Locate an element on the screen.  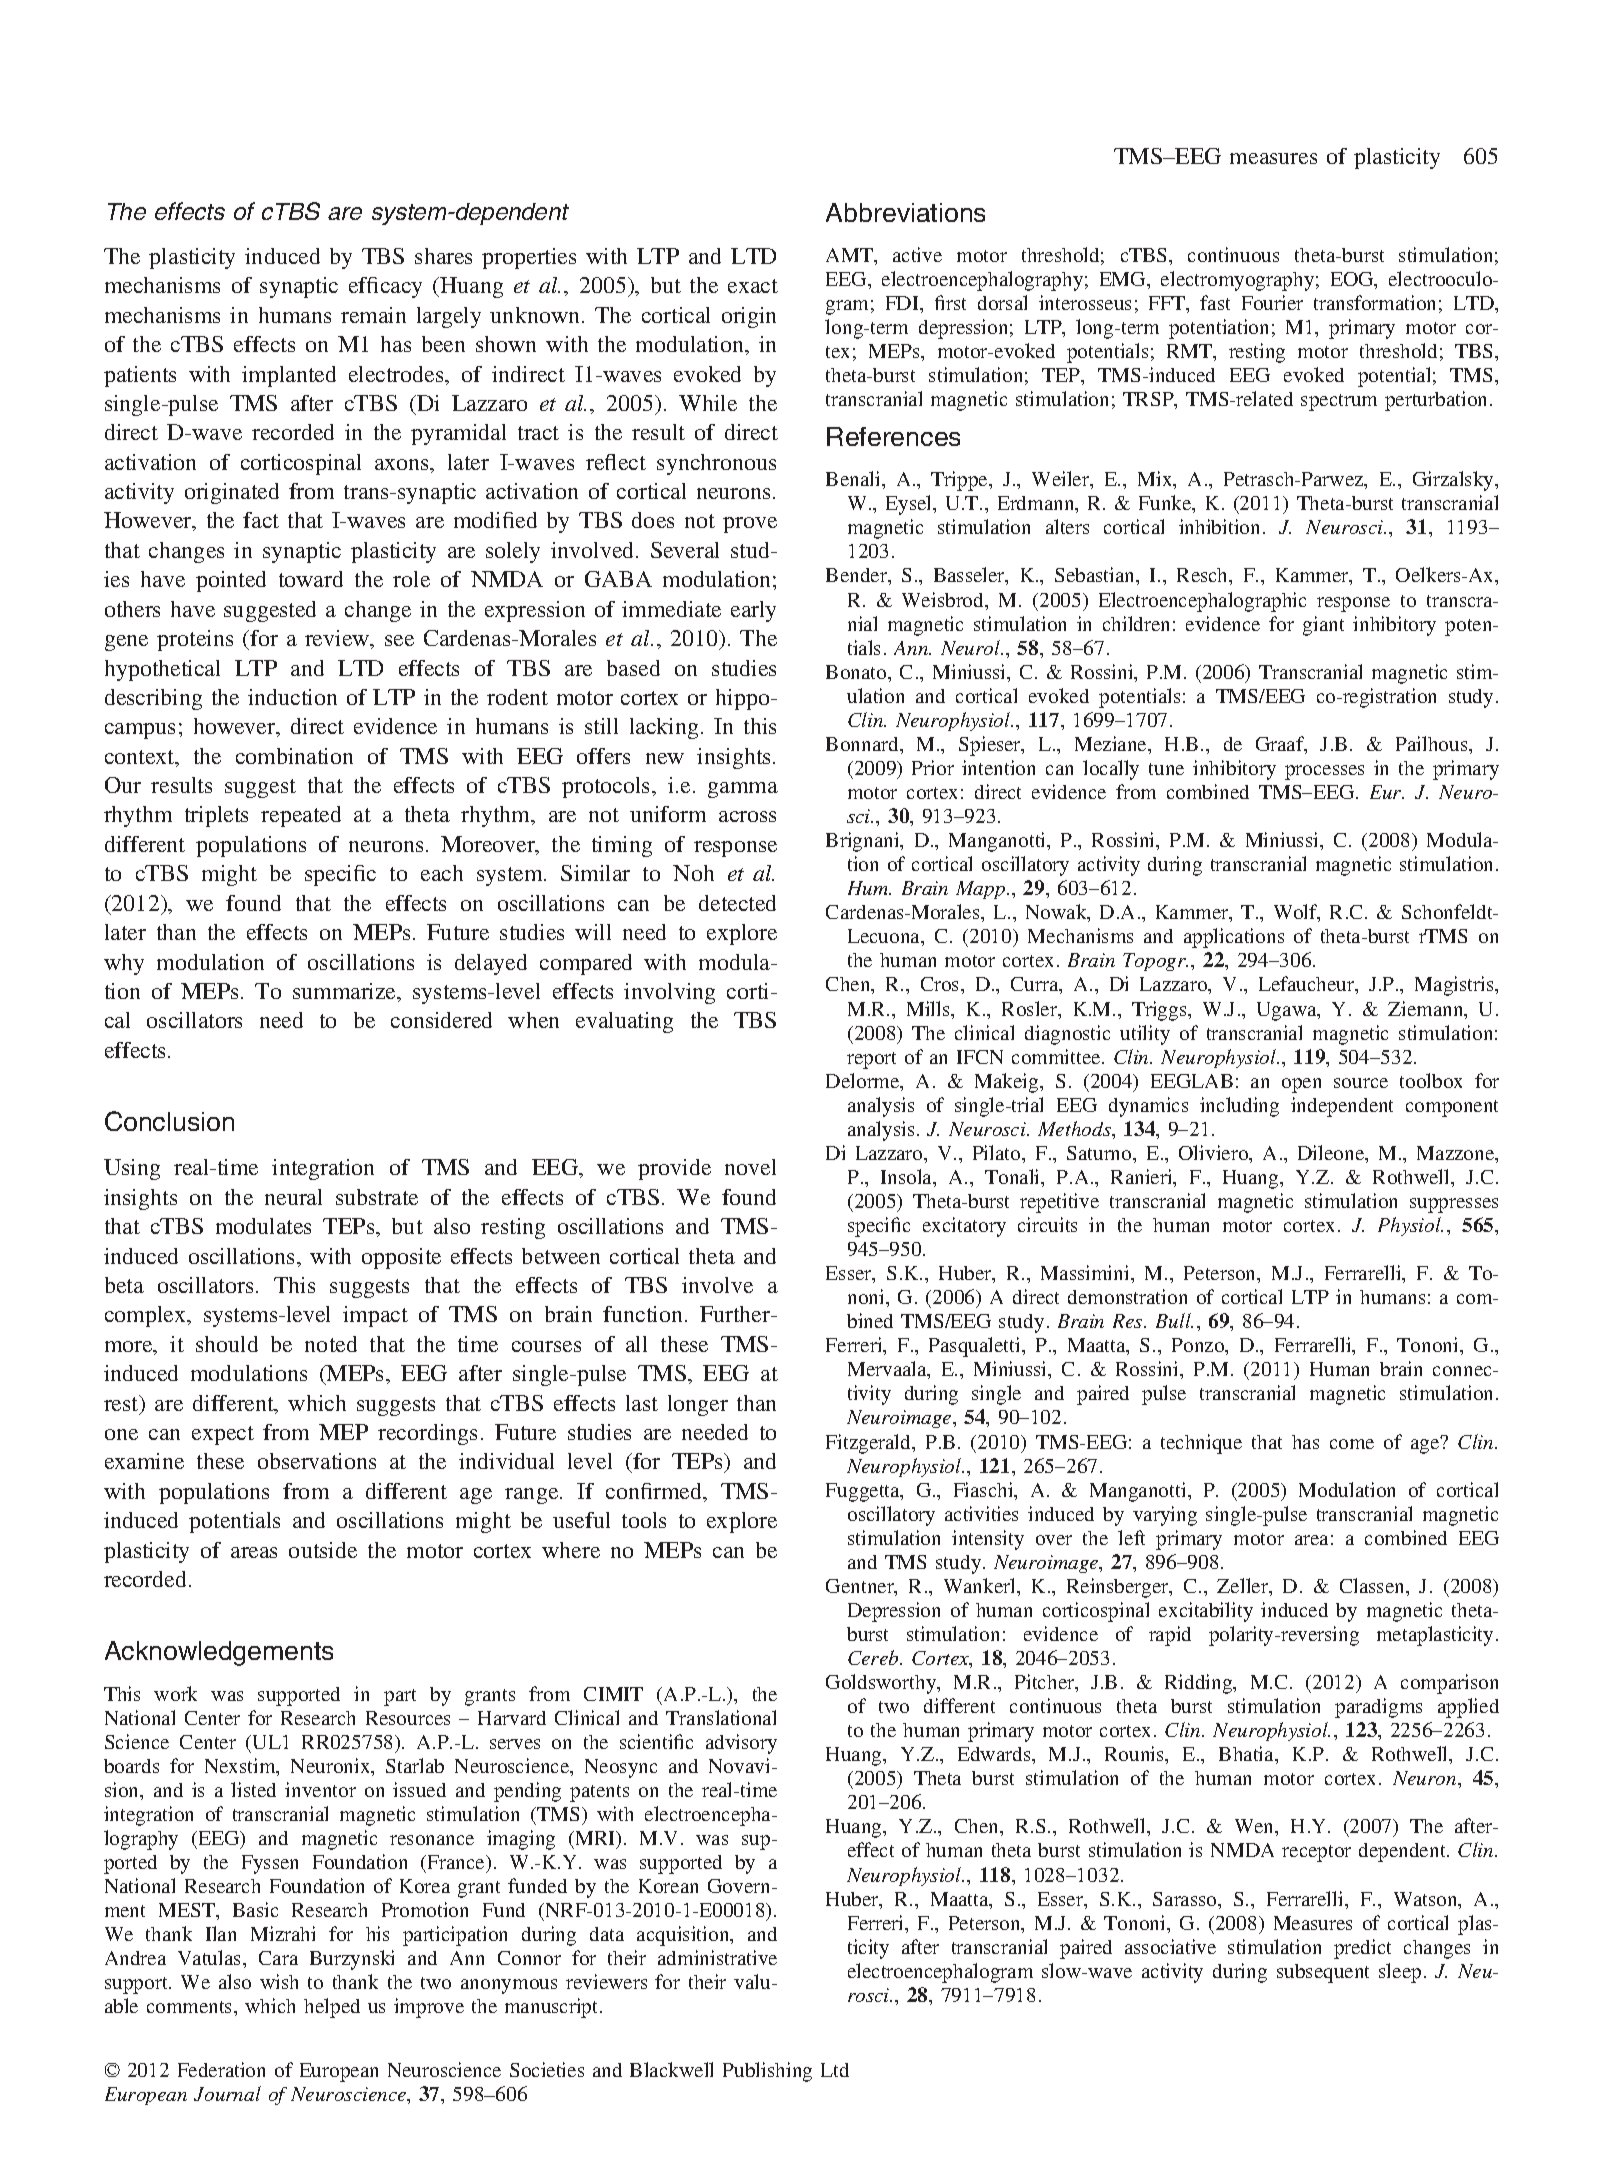
Zeller is located at coordinates (1244, 1587).
